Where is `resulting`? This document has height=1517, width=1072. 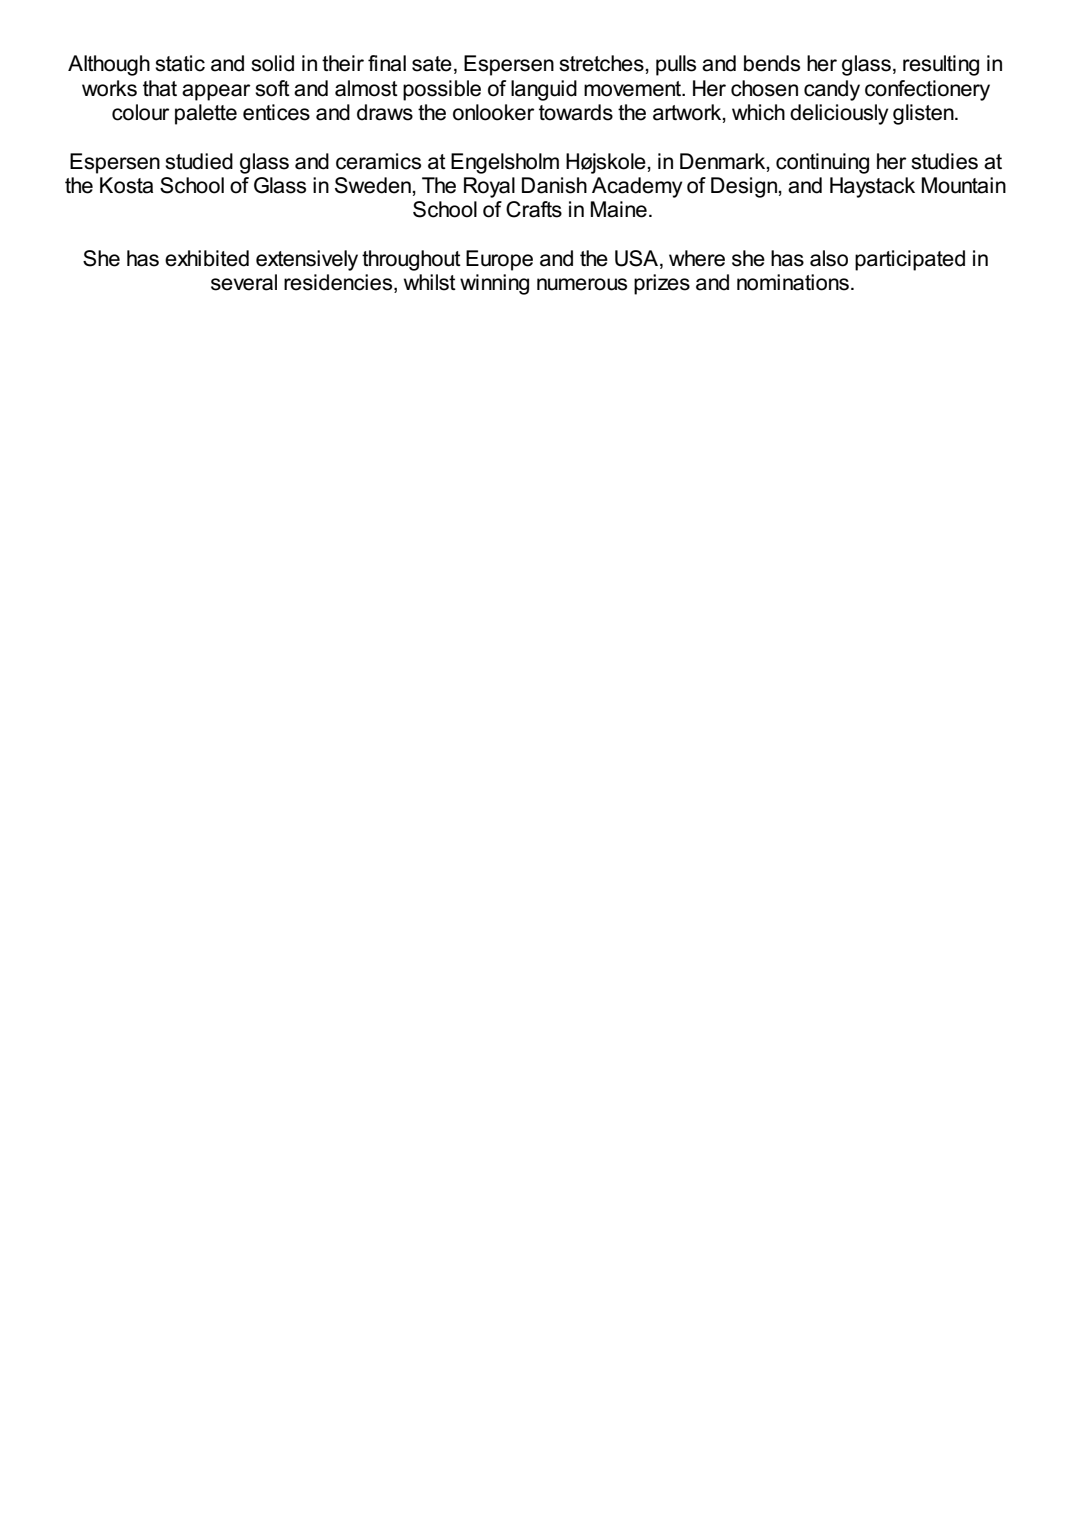
resulting is located at coordinates (941, 65).
